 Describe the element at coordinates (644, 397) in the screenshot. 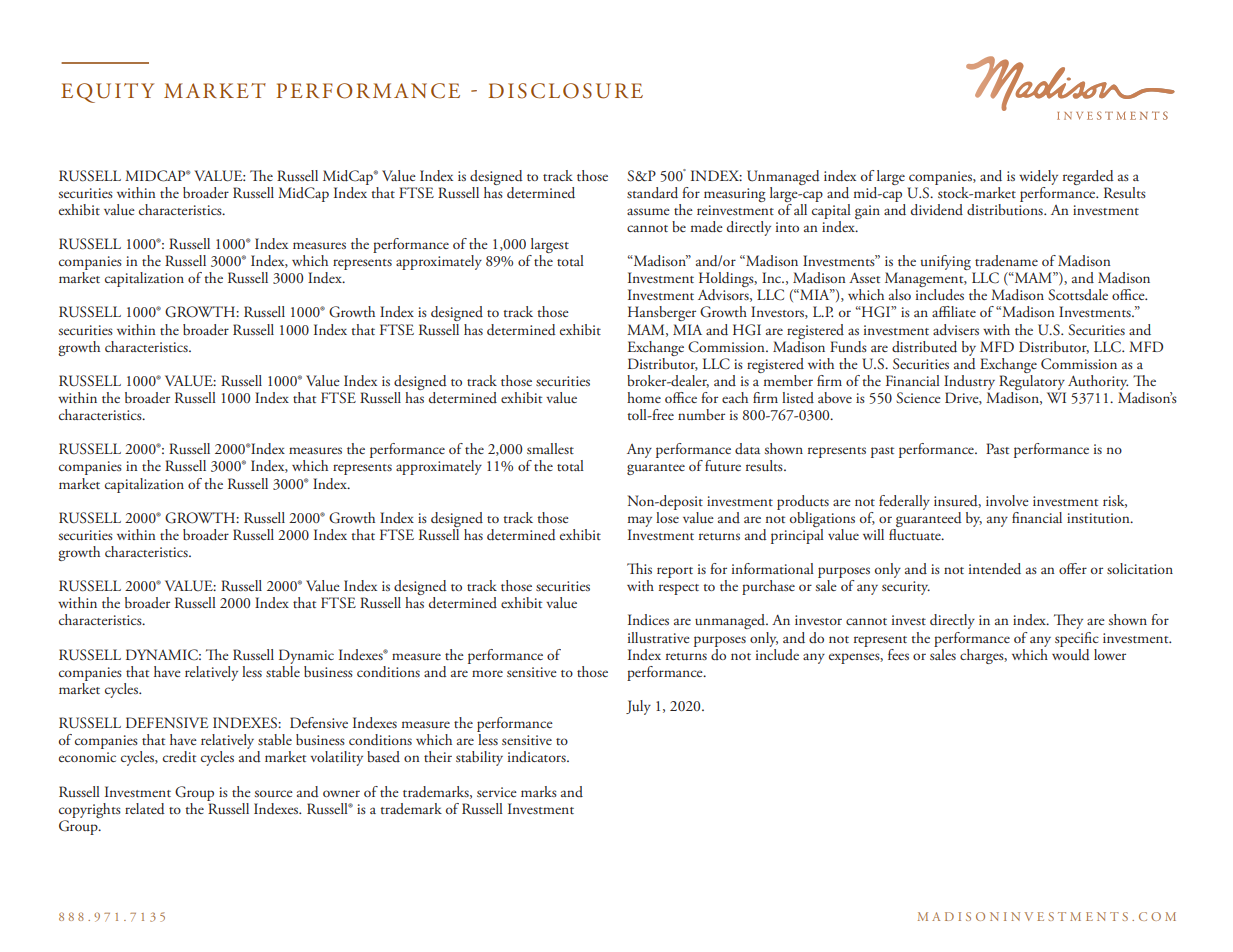

I see `home` at that location.
